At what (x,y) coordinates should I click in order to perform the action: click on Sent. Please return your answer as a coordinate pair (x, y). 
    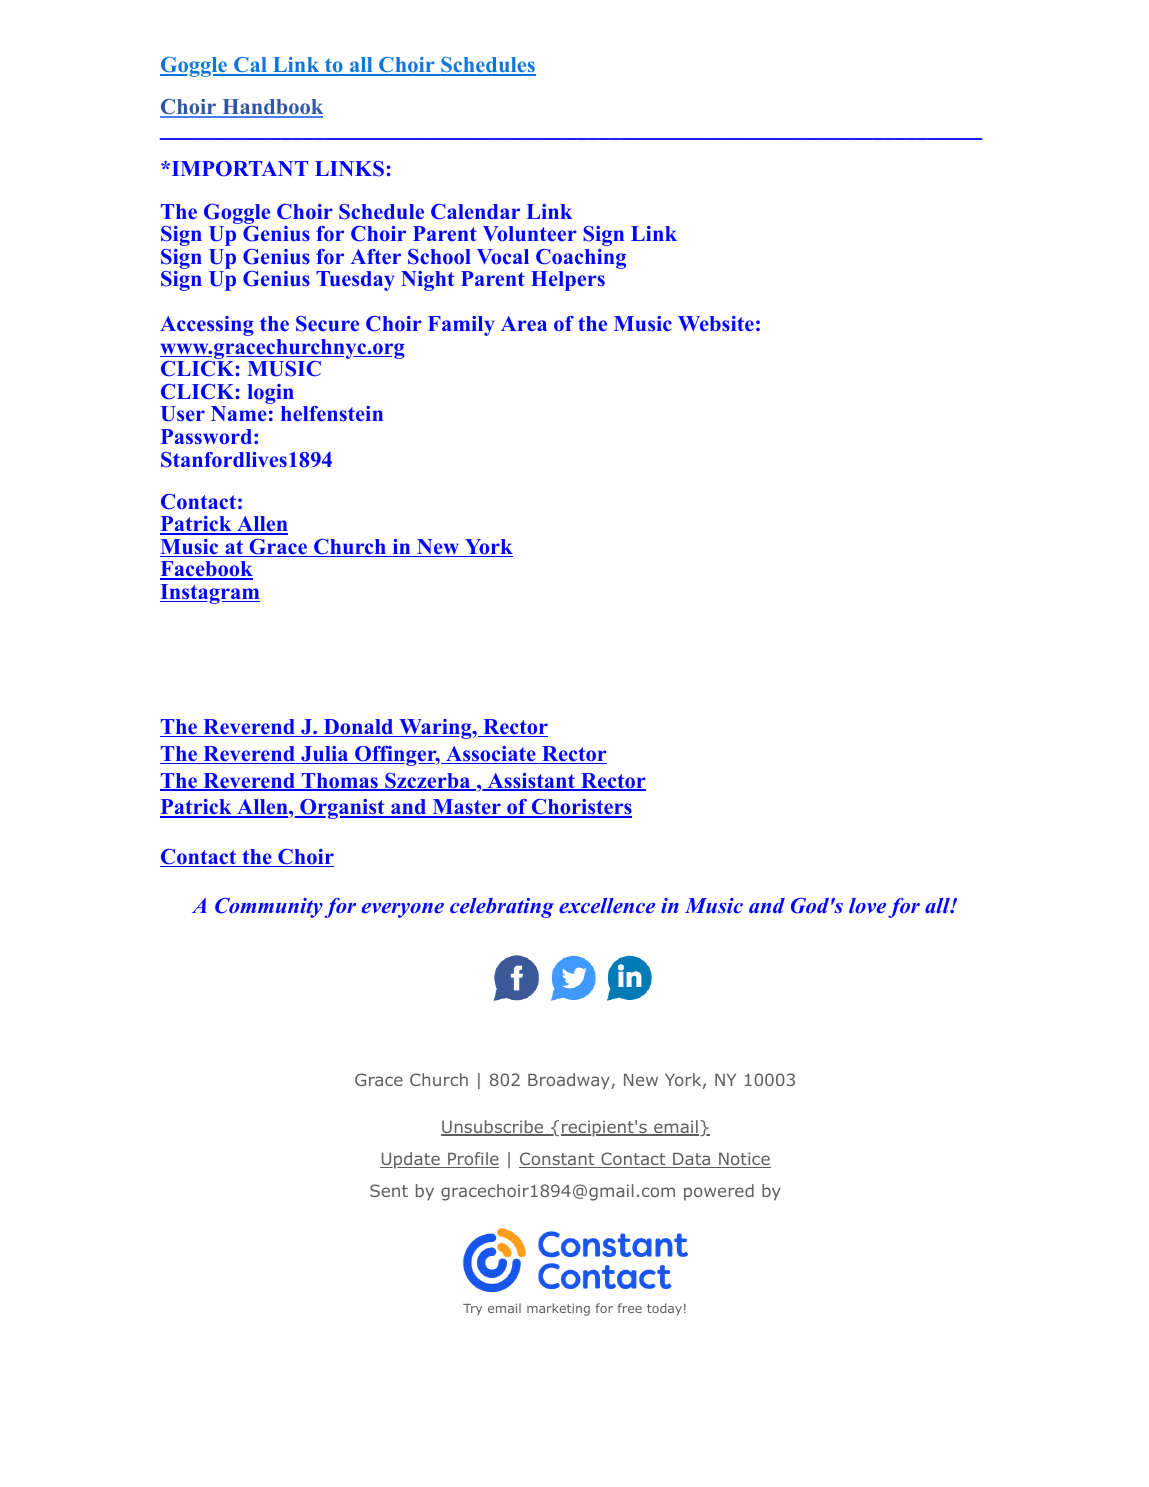
    Looking at the image, I should click on (389, 1190).
